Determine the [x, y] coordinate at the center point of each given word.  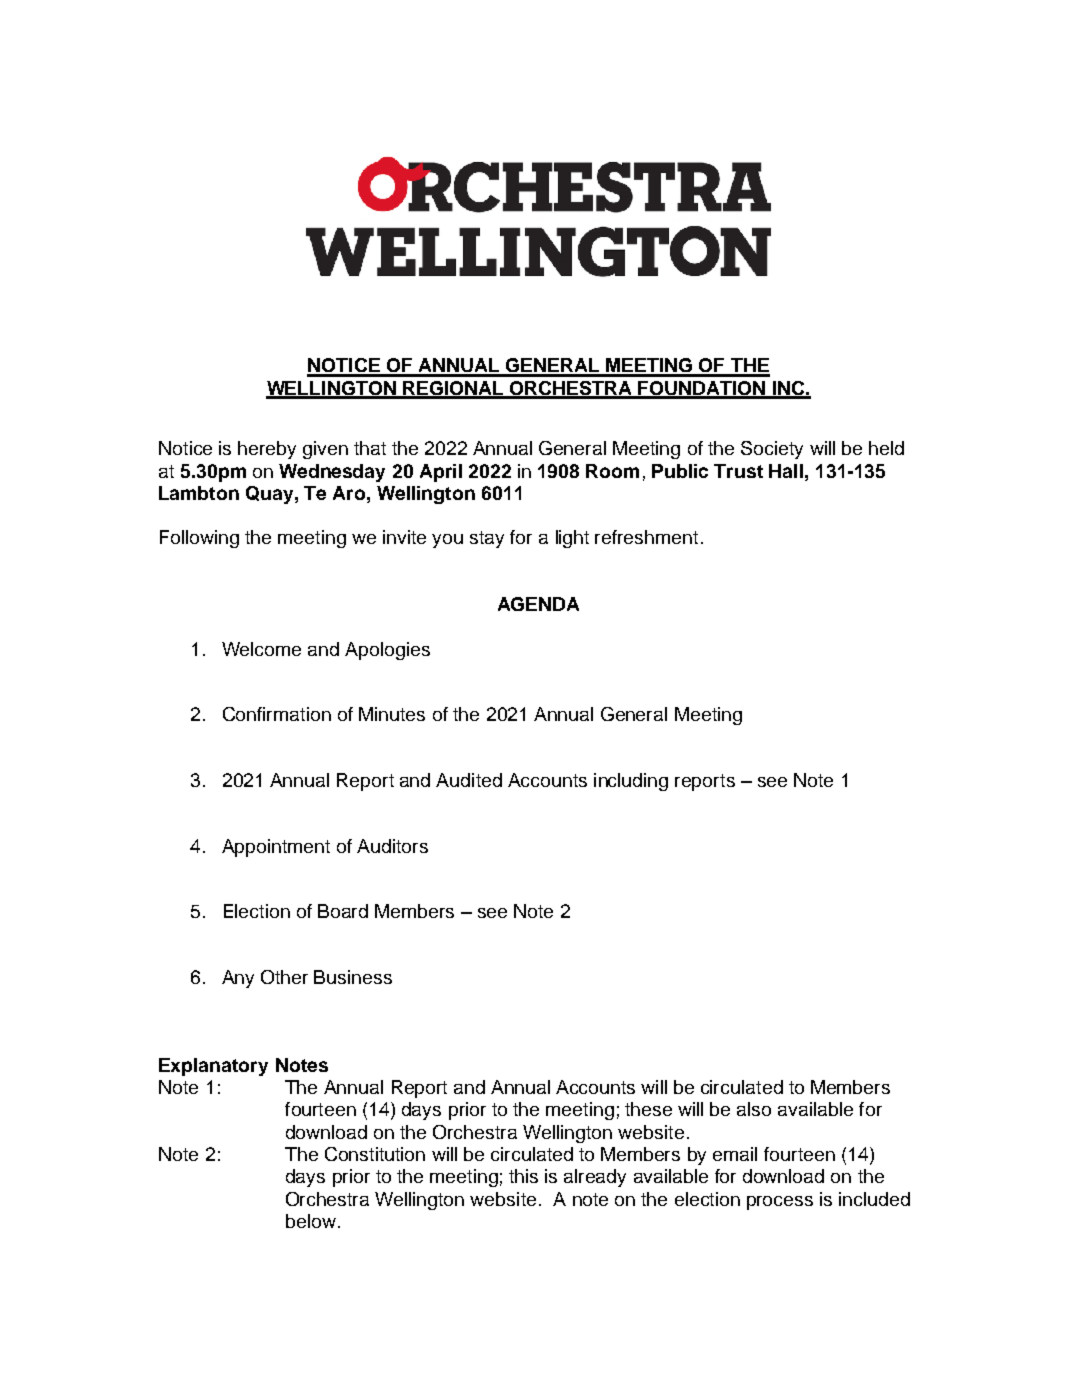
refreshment [646, 537]
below [311, 1221]
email [735, 1154]
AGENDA [538, 604]
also [754, 1109]
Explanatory [213, 1067]
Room [612, 471]
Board [343, 911]
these [648, 1109]
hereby [267, 450]
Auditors [392, 846]
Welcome [261, 649]
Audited [469, 780]
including [631, 782]
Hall [786, 471]
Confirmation [277, 714]
